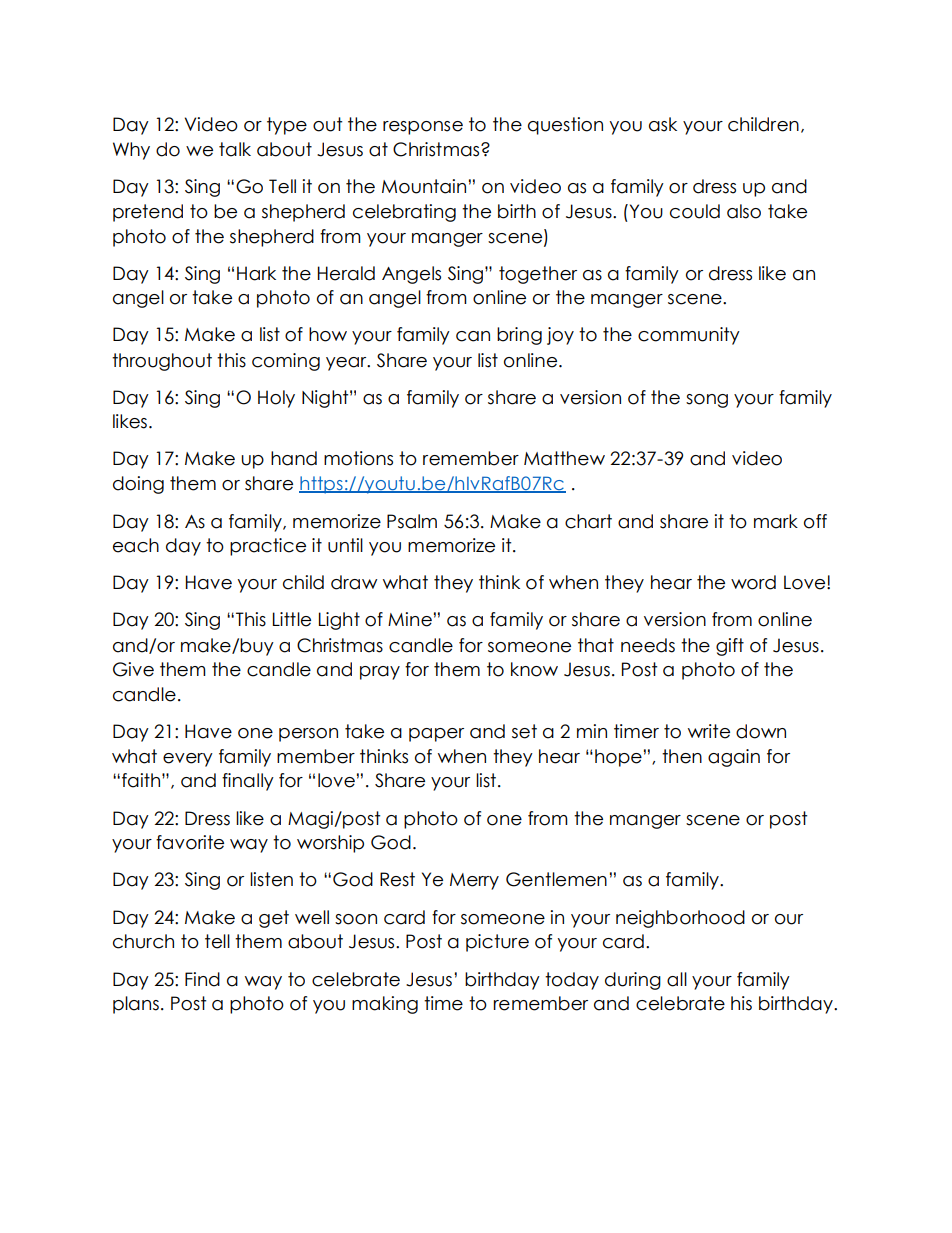 The width and height of the screenshot is (952, 1233). Describe the element at coordinates (734, 758) in the screenshot. I see `again` at that location.
